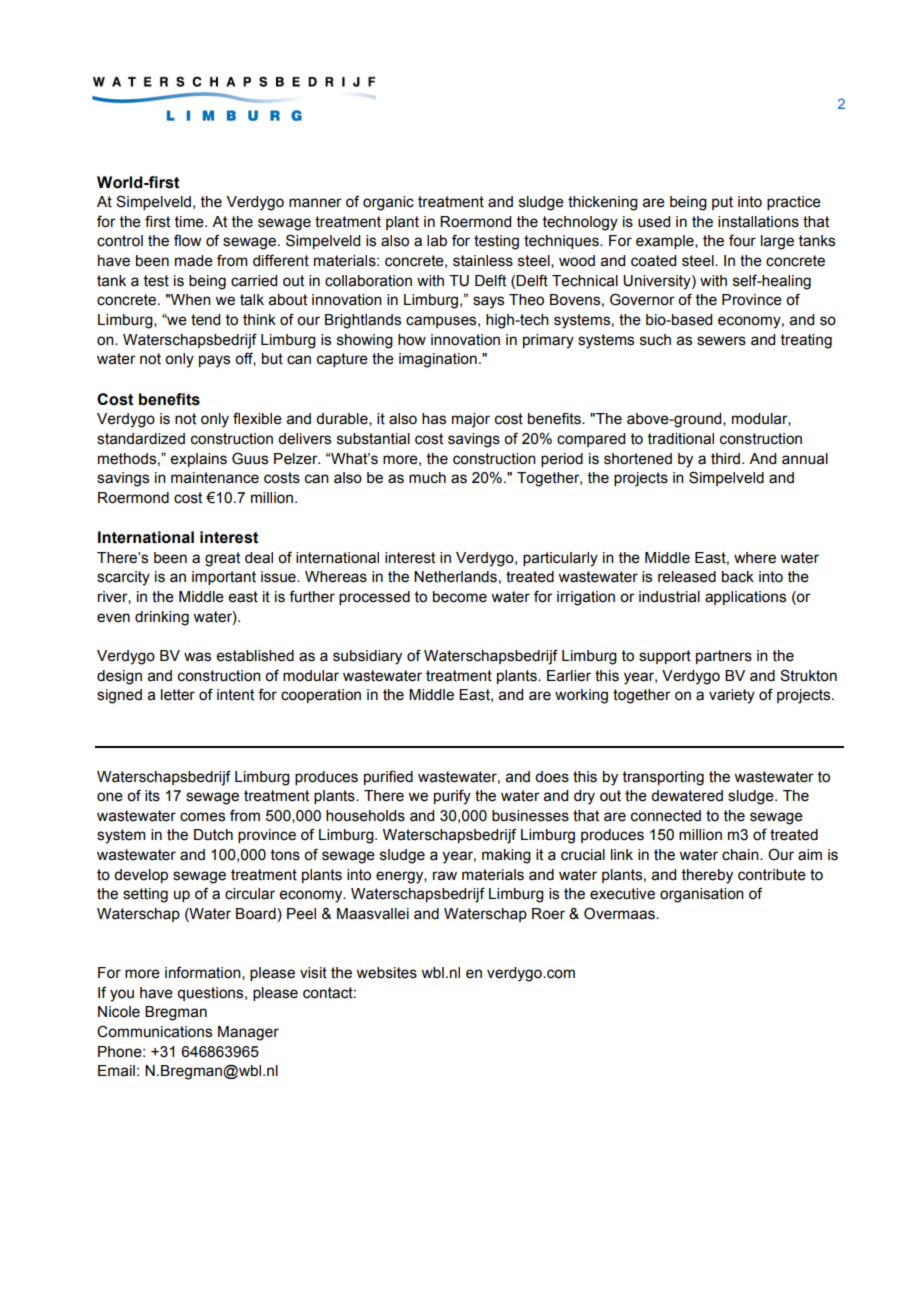 The height and width of the page is (1308, 924). I want to click on Communications, so click(154, 1032).
